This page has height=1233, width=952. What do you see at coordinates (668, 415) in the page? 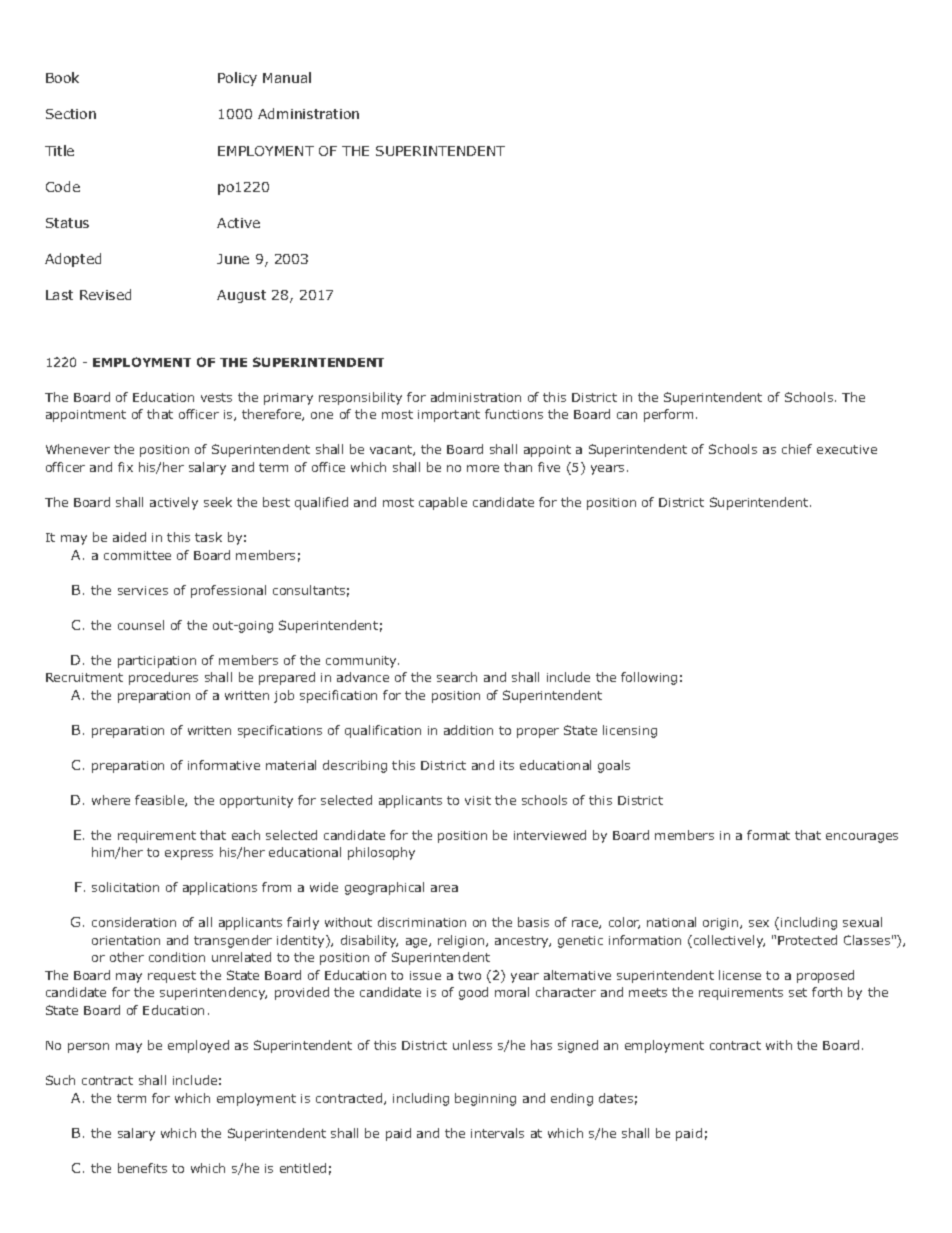
I see `perform` at bounding box center [668, 415].
